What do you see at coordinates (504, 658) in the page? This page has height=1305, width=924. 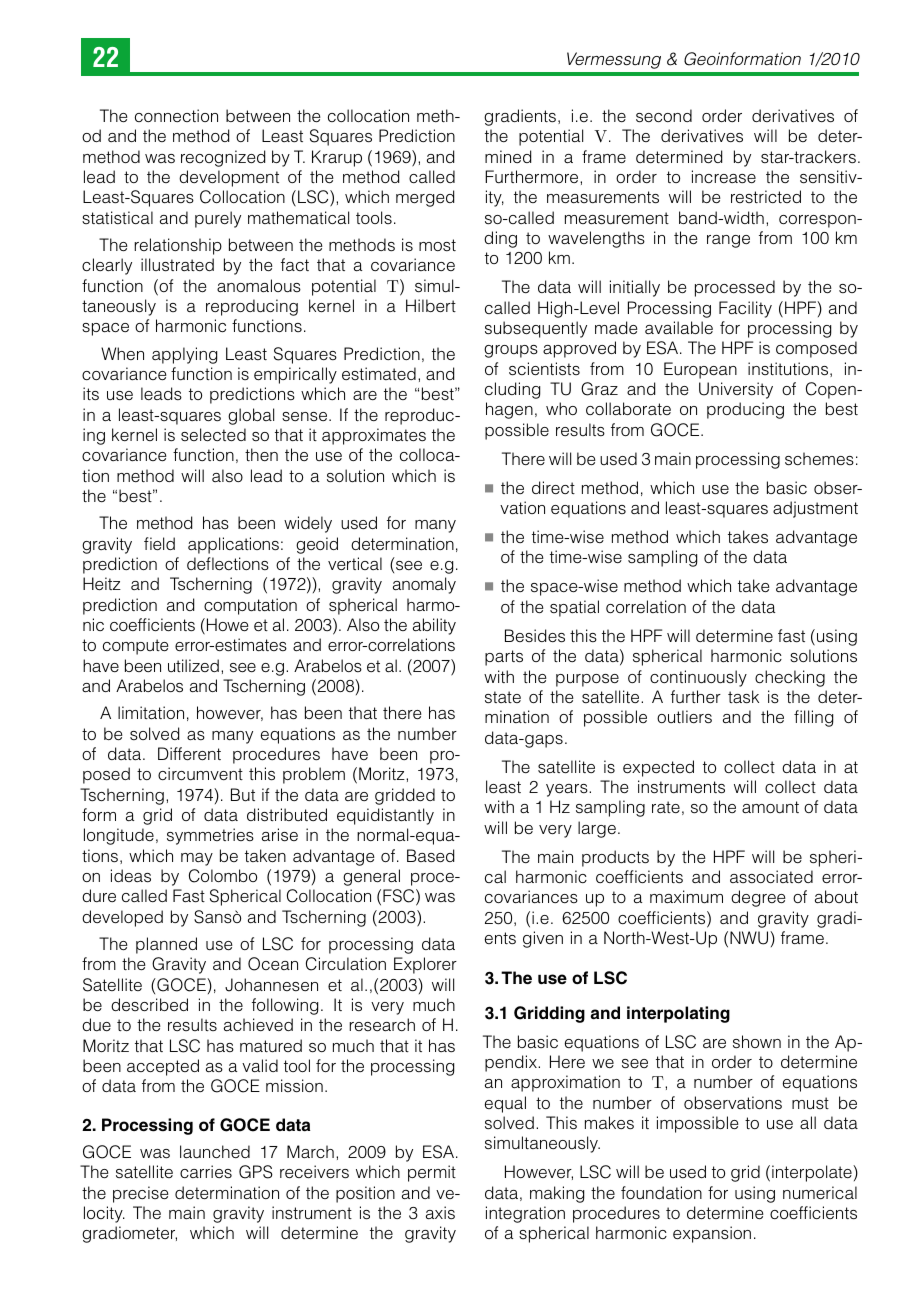 I see `parts` at bounding box center [504, 658].
